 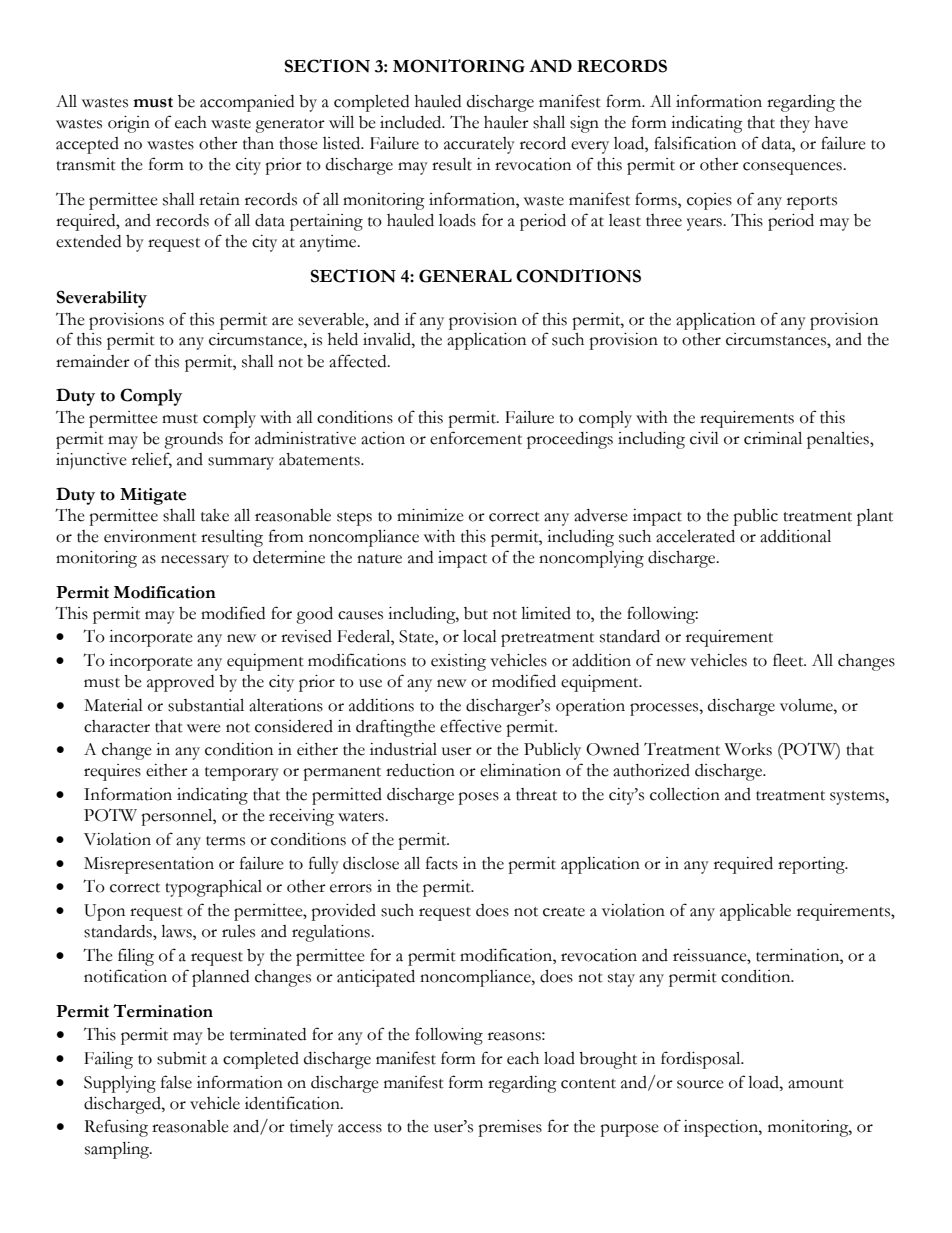 I want to click on criminal, so click(x=773, y=438).
